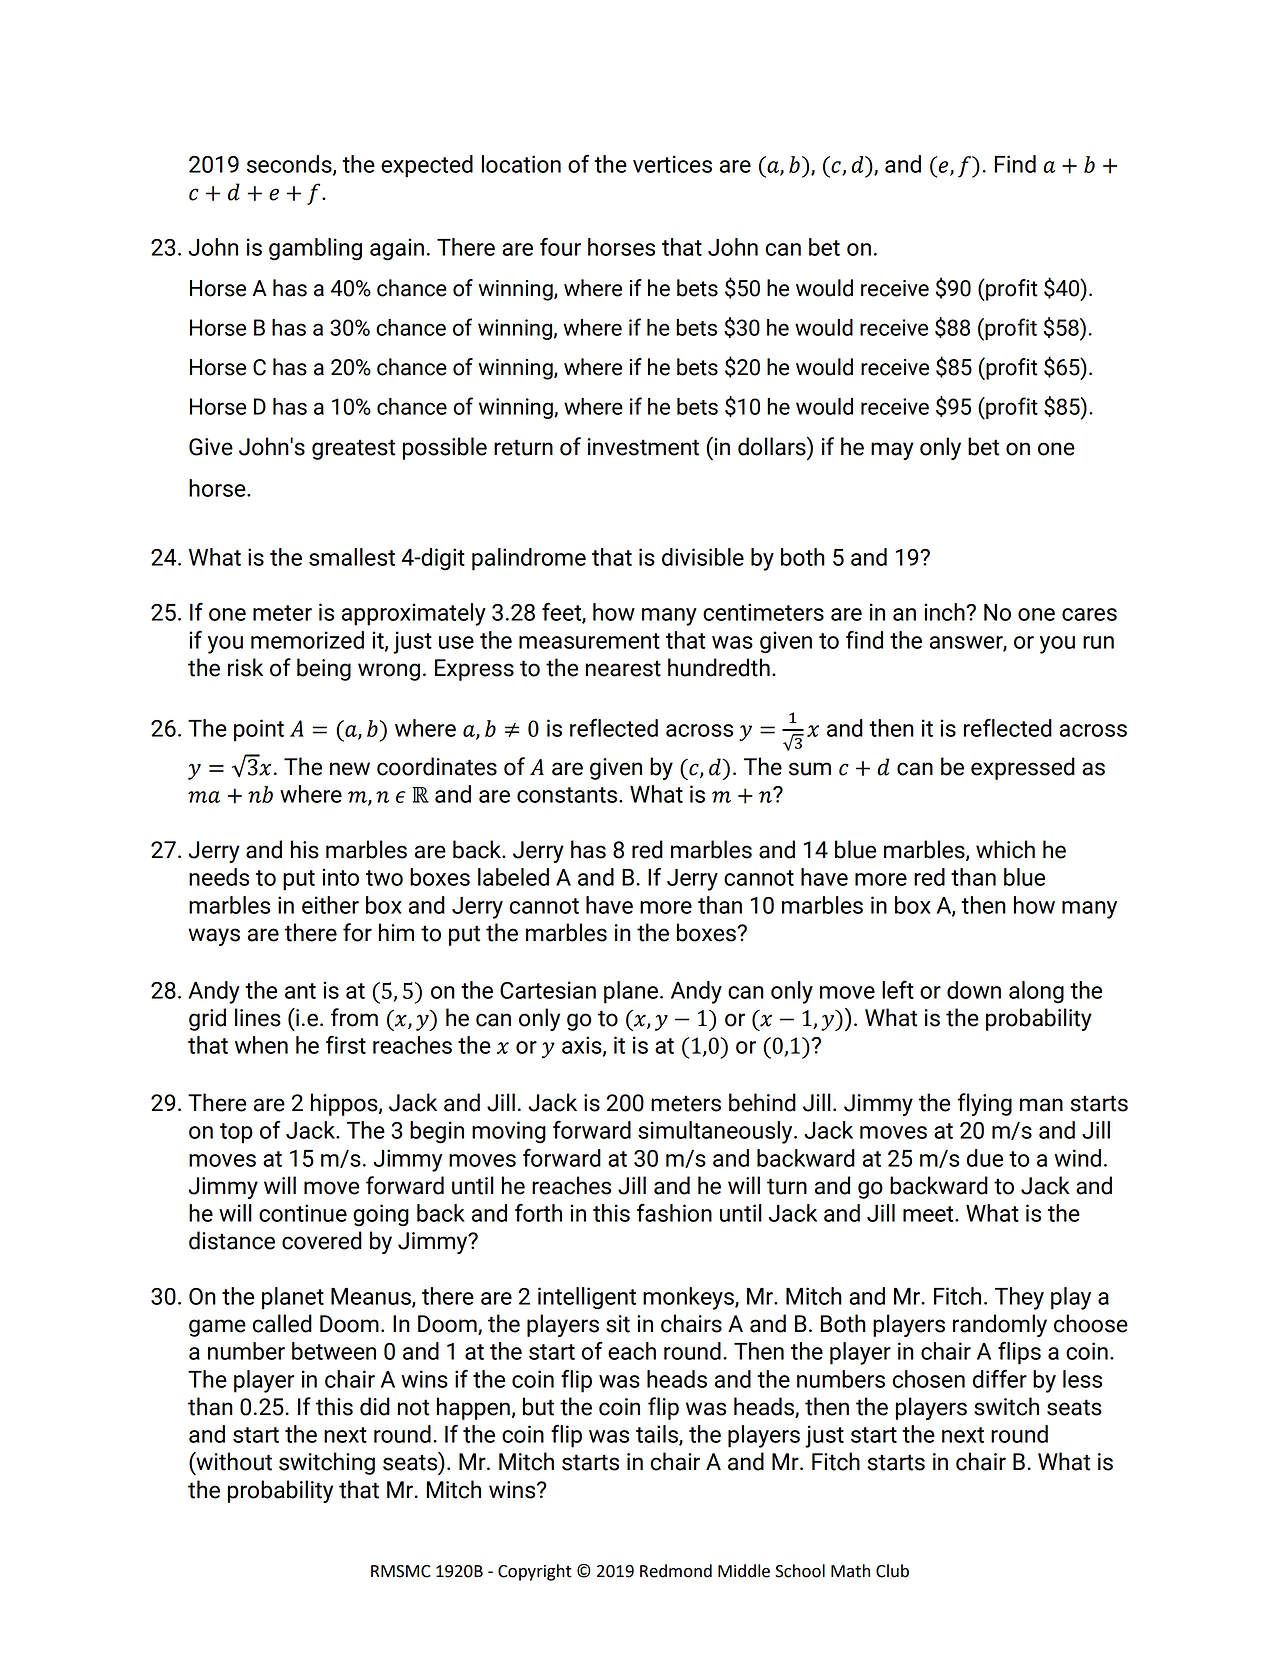 The image size is (1280, 1657). I want to click on new, so click(350, 769).
